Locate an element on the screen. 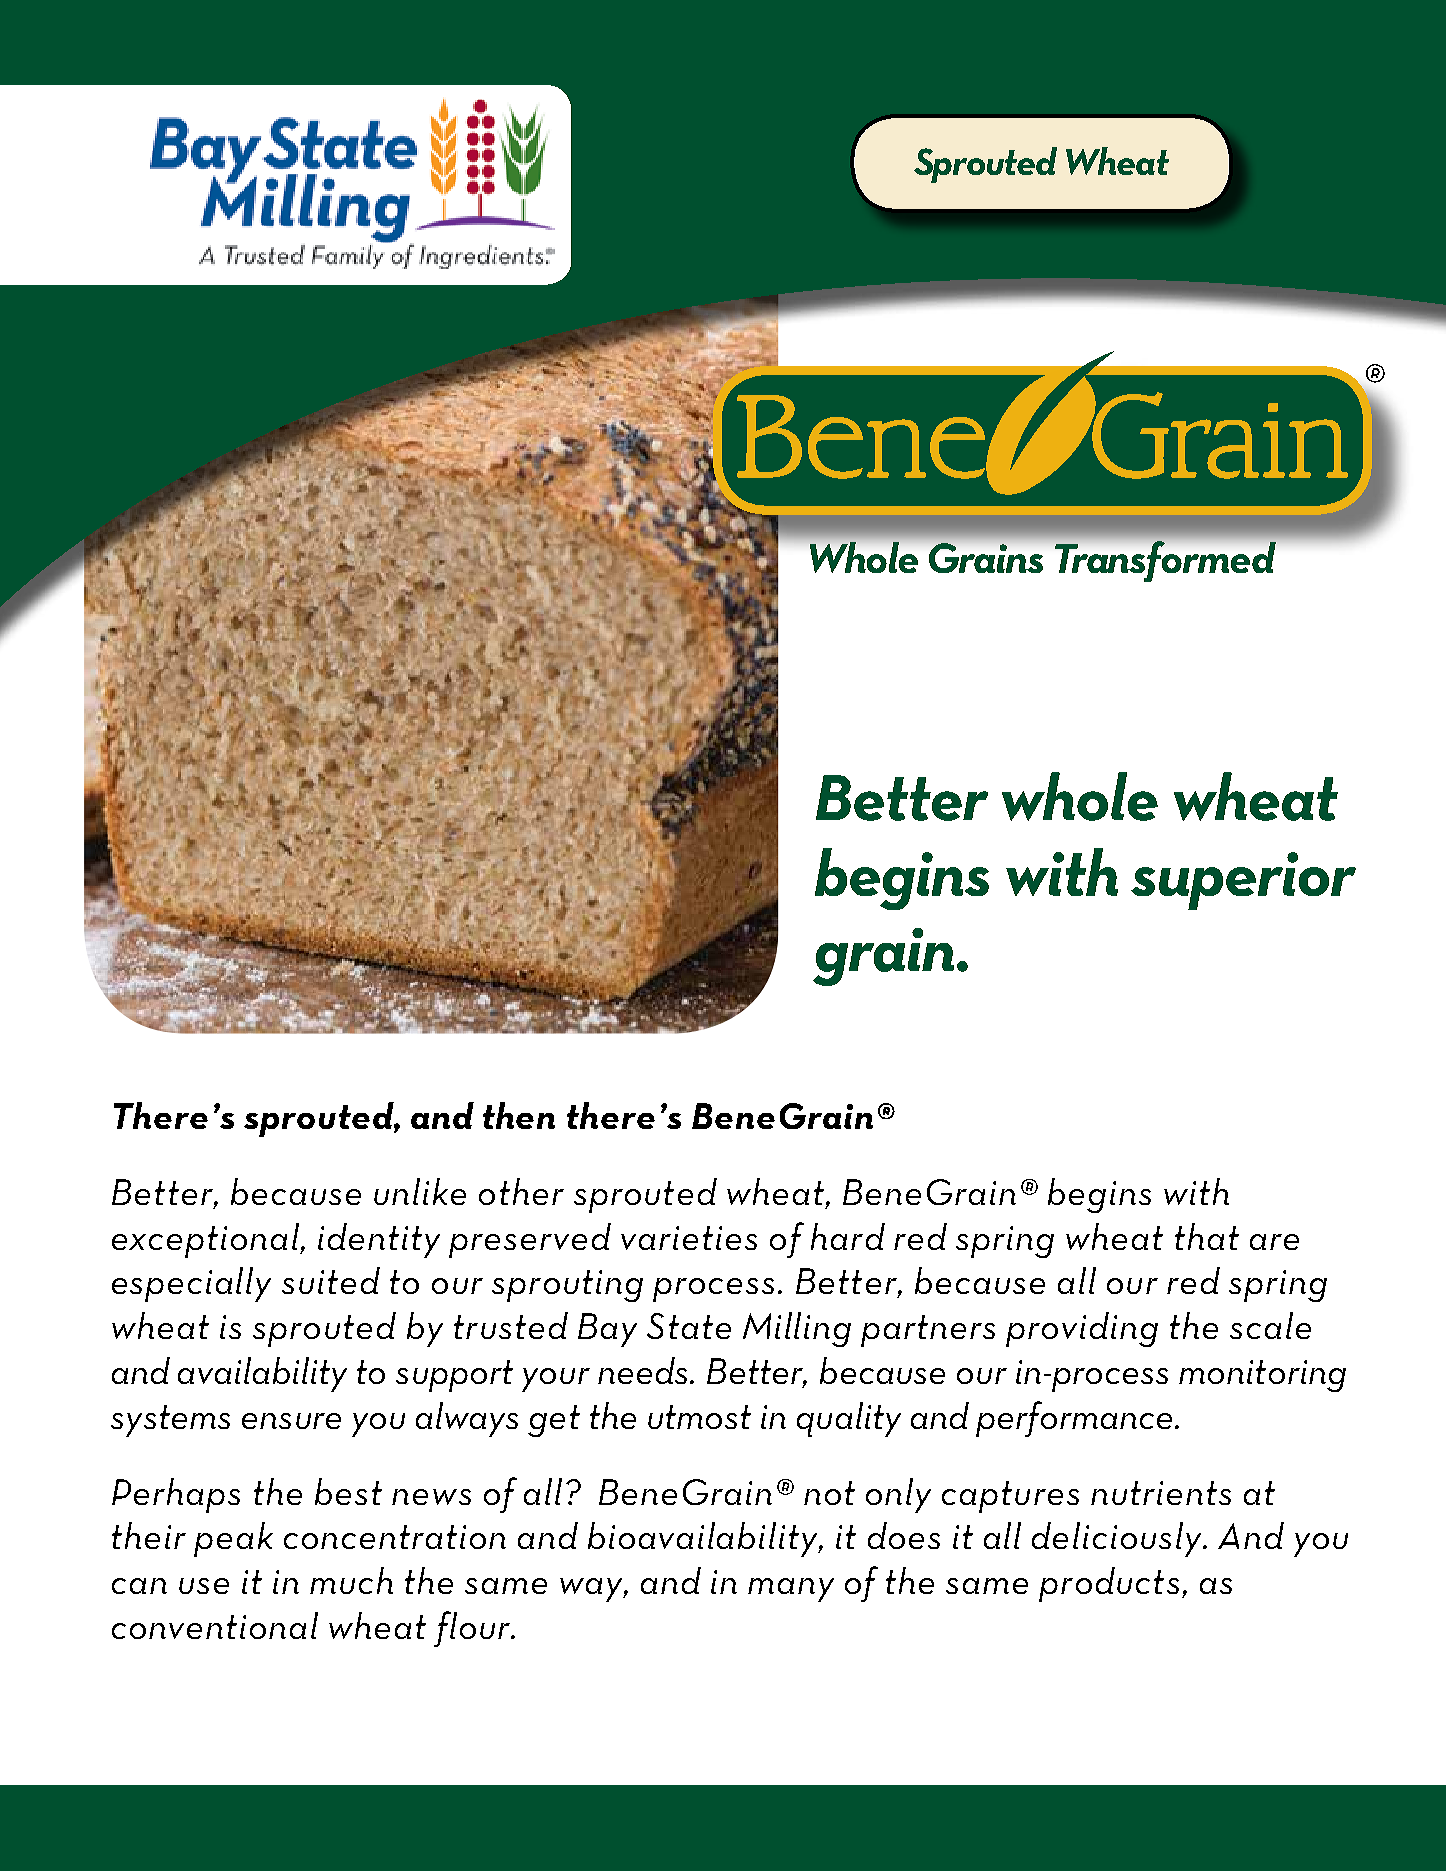 This screenshot has height=1871, width=1446. products is located at coordinates (1109, 1584).
